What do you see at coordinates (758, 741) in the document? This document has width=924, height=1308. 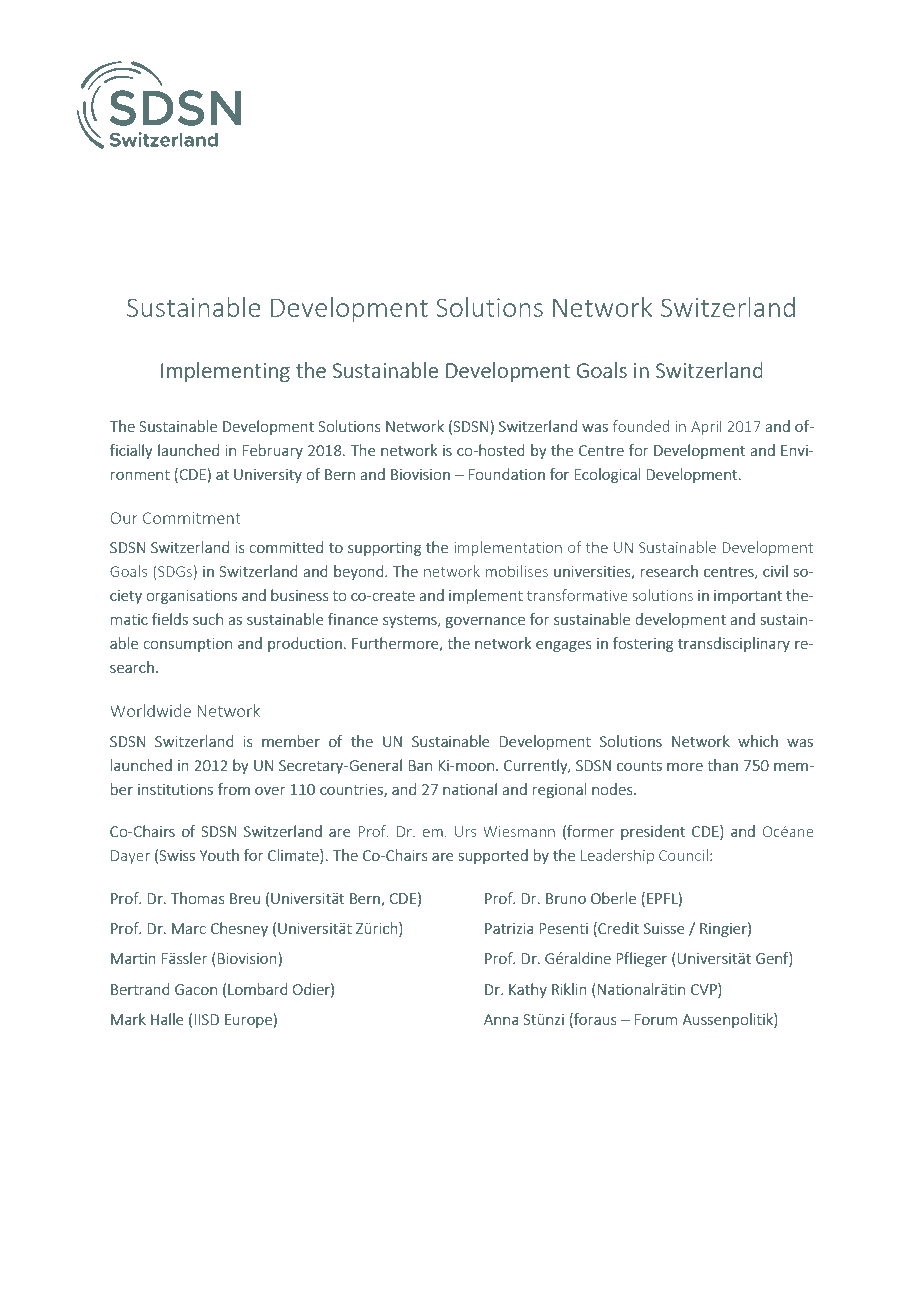 I see `which` at bounding box center [758, 741].
